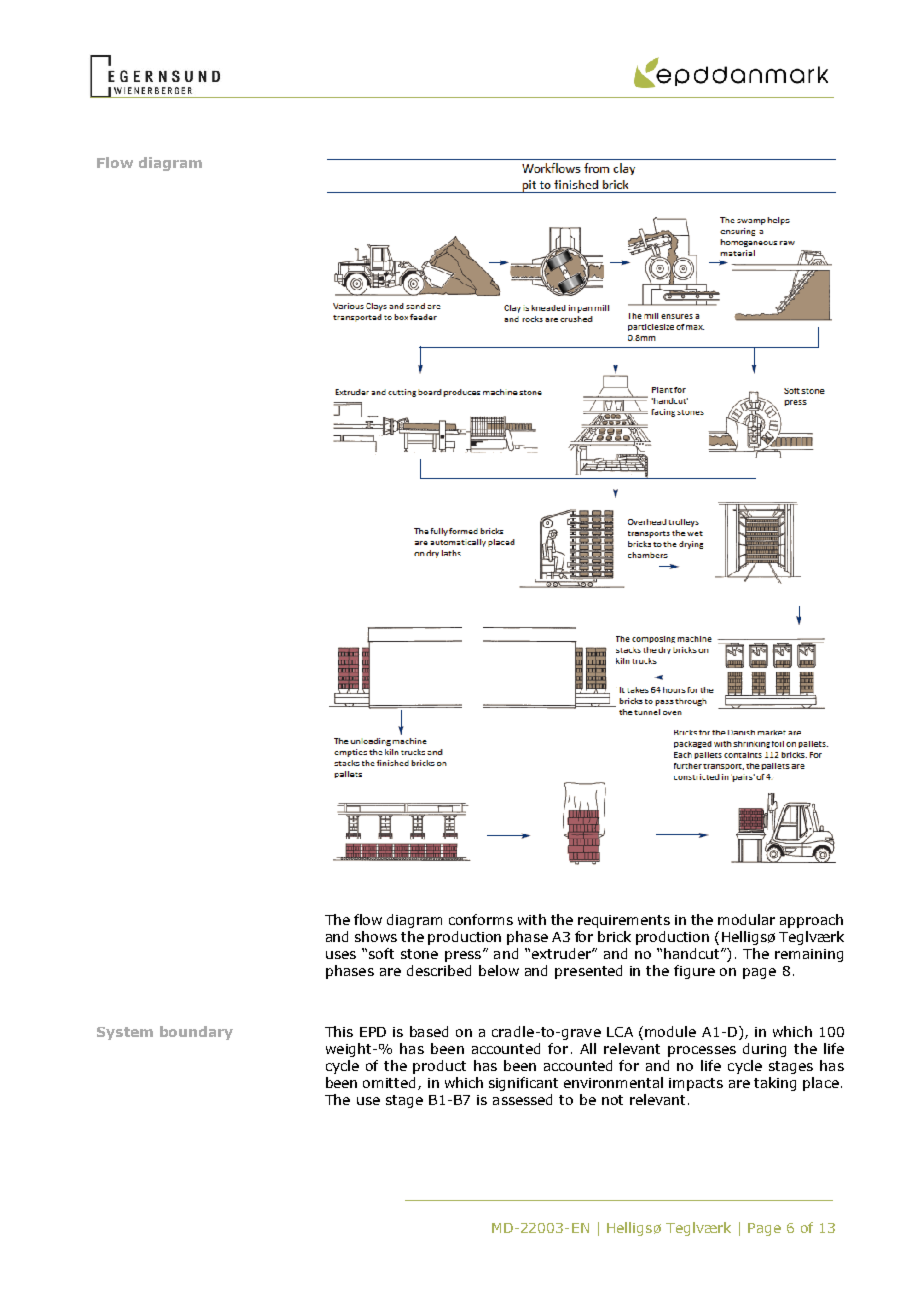 Image resolution: width=924 pixels, height=1308 pixels. Describe the element at coordinates (481, 919) in the screenshot. I see `conforms` at that location.
